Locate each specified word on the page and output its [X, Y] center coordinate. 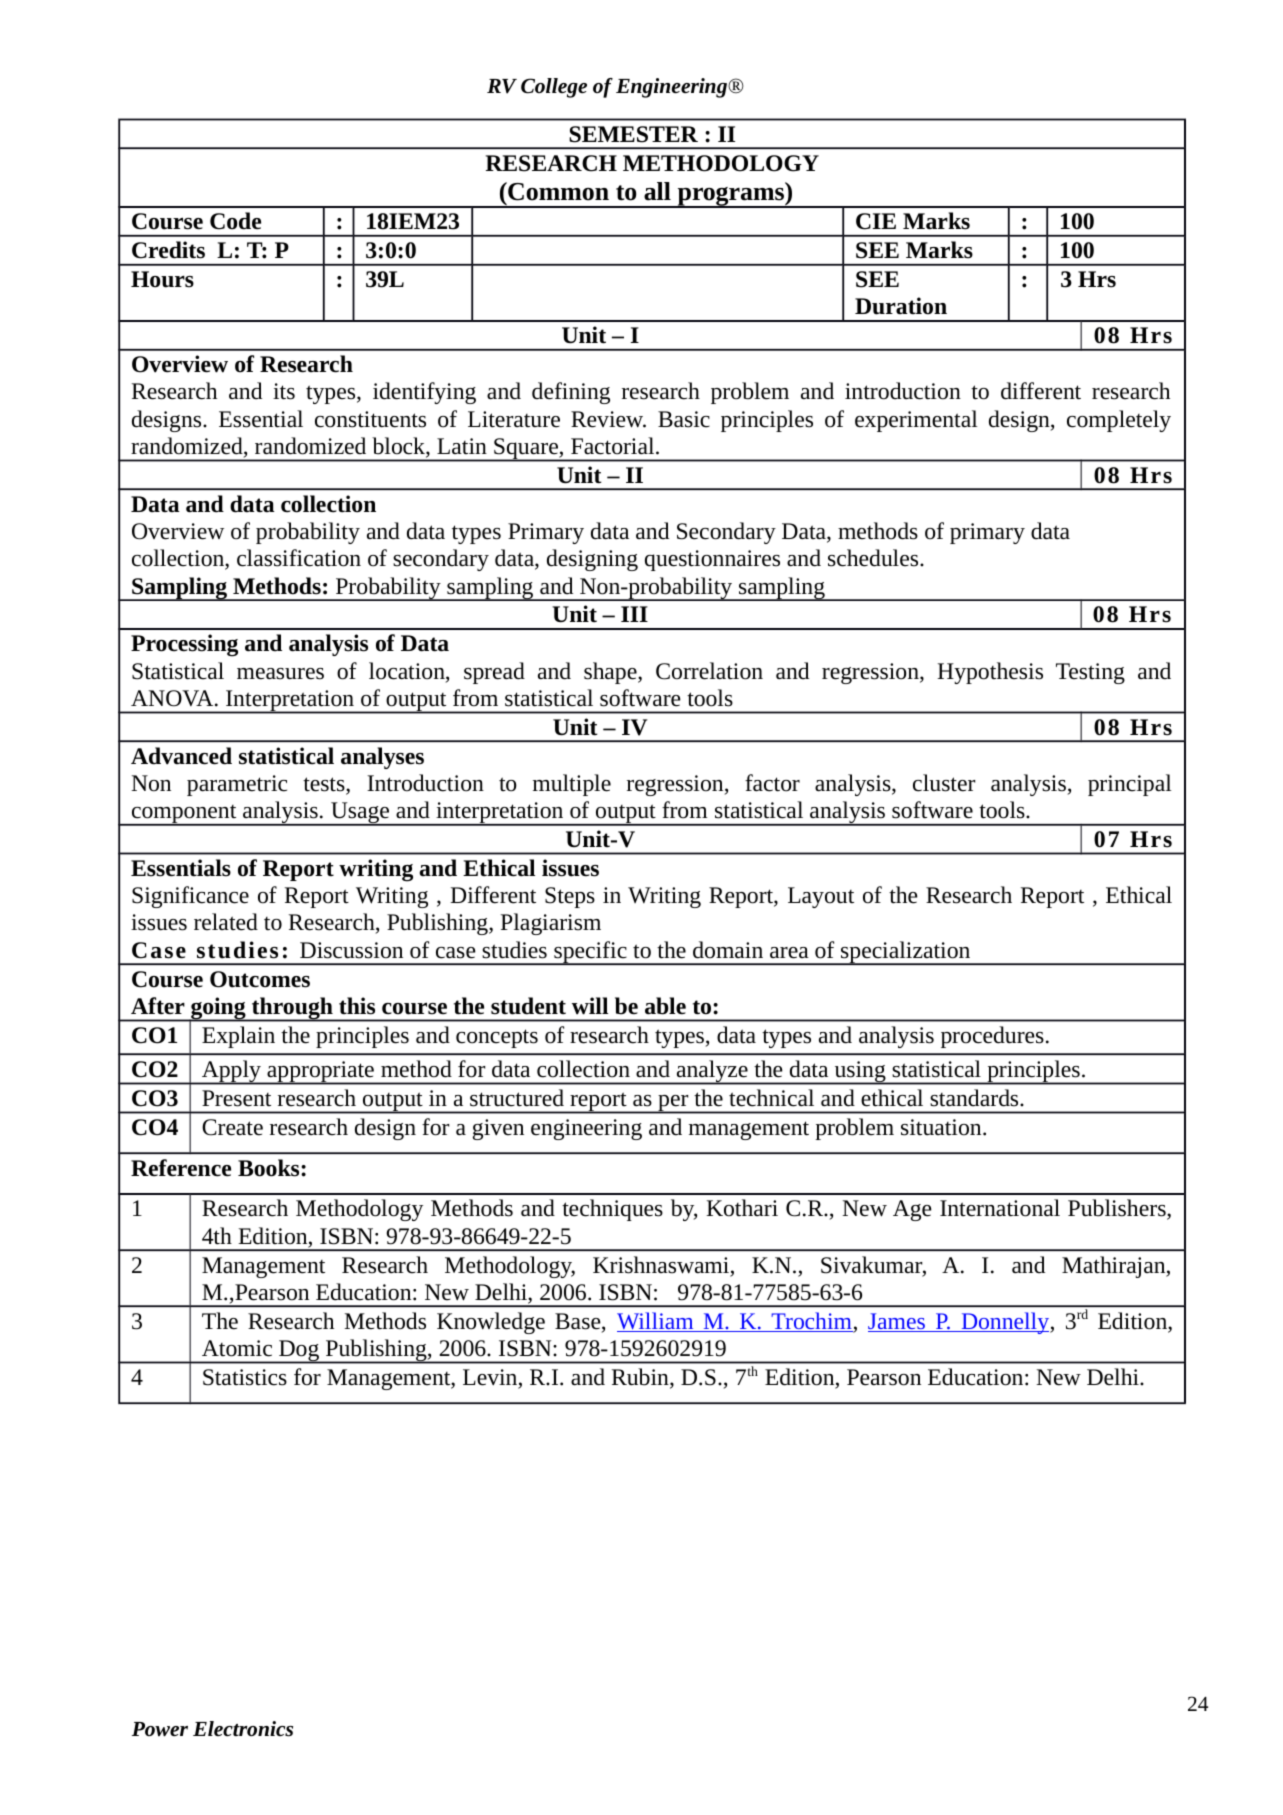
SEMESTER [633, 134]
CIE [876, 221]
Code [235, 221]
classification [299, 558]
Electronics [243, 1729]
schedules [874, 558]
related [226, 922]
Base [579, 1322]
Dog [299, 1352]
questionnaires [712, 560]
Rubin [641, 1378]
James [897, 1322]
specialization [906, 953]
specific [590, 953]
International [1000, 1208]
